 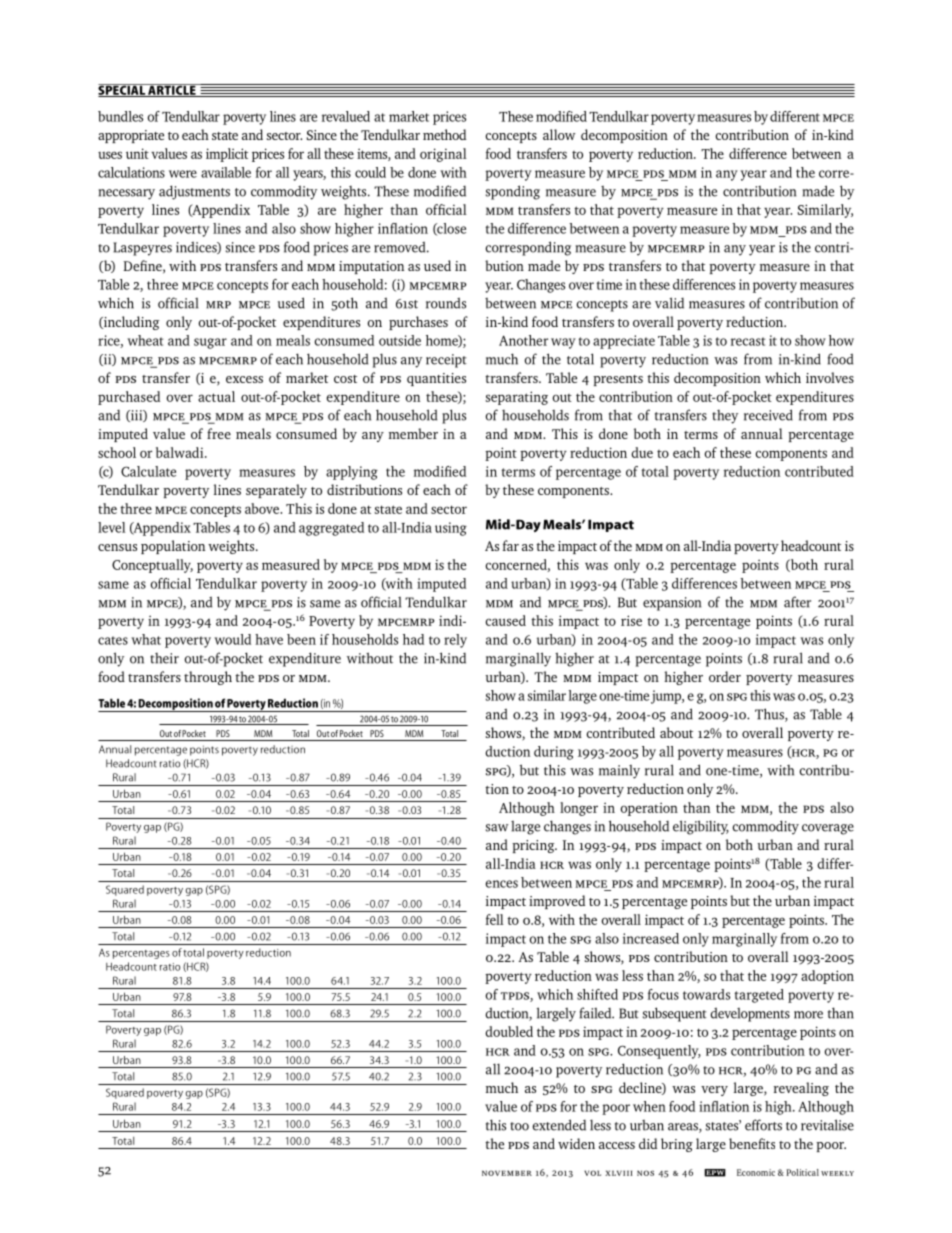 I want to click on ARTICLE, so click(x=172, y=90).
